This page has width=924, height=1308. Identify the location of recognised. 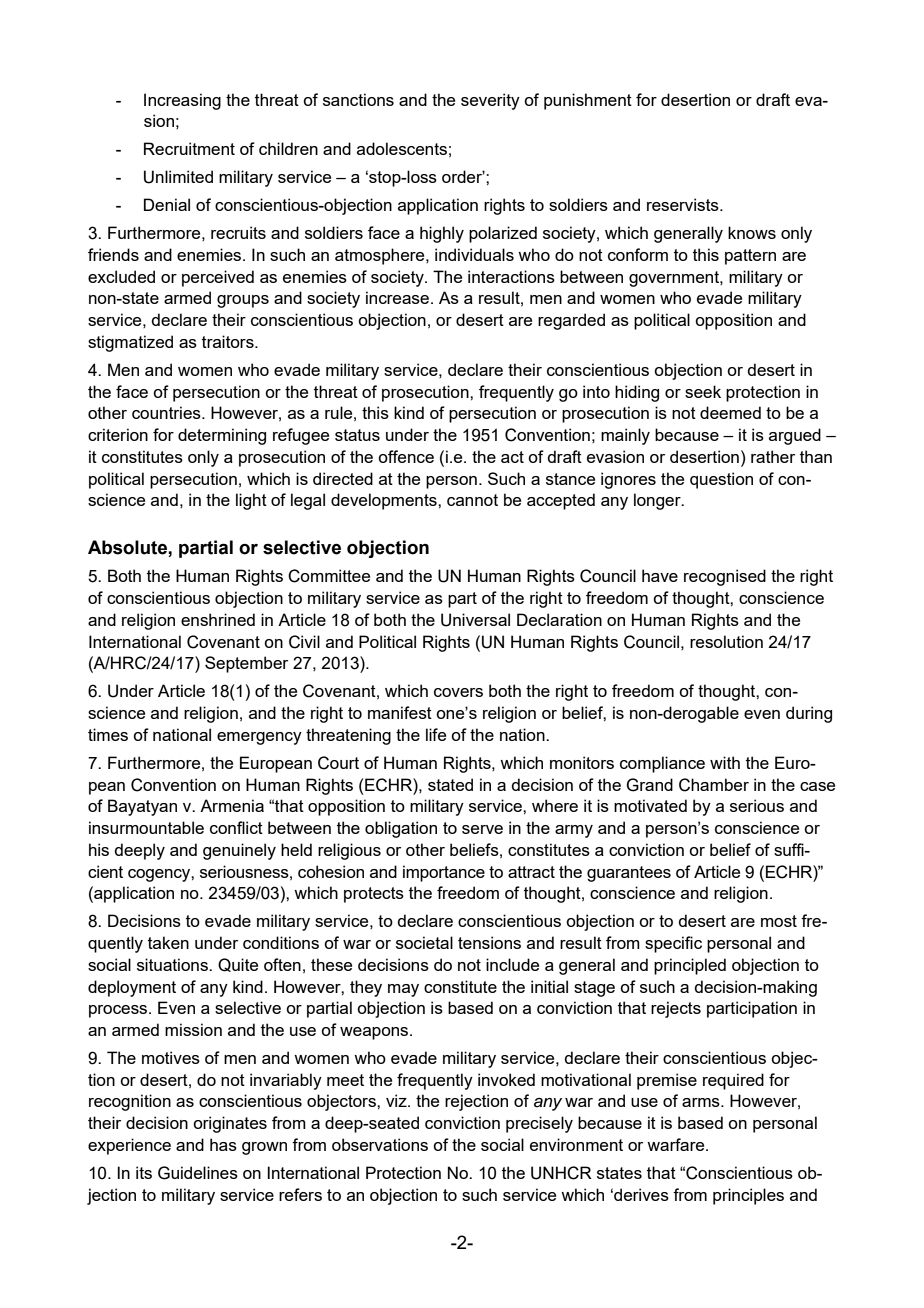
(725, 577).
